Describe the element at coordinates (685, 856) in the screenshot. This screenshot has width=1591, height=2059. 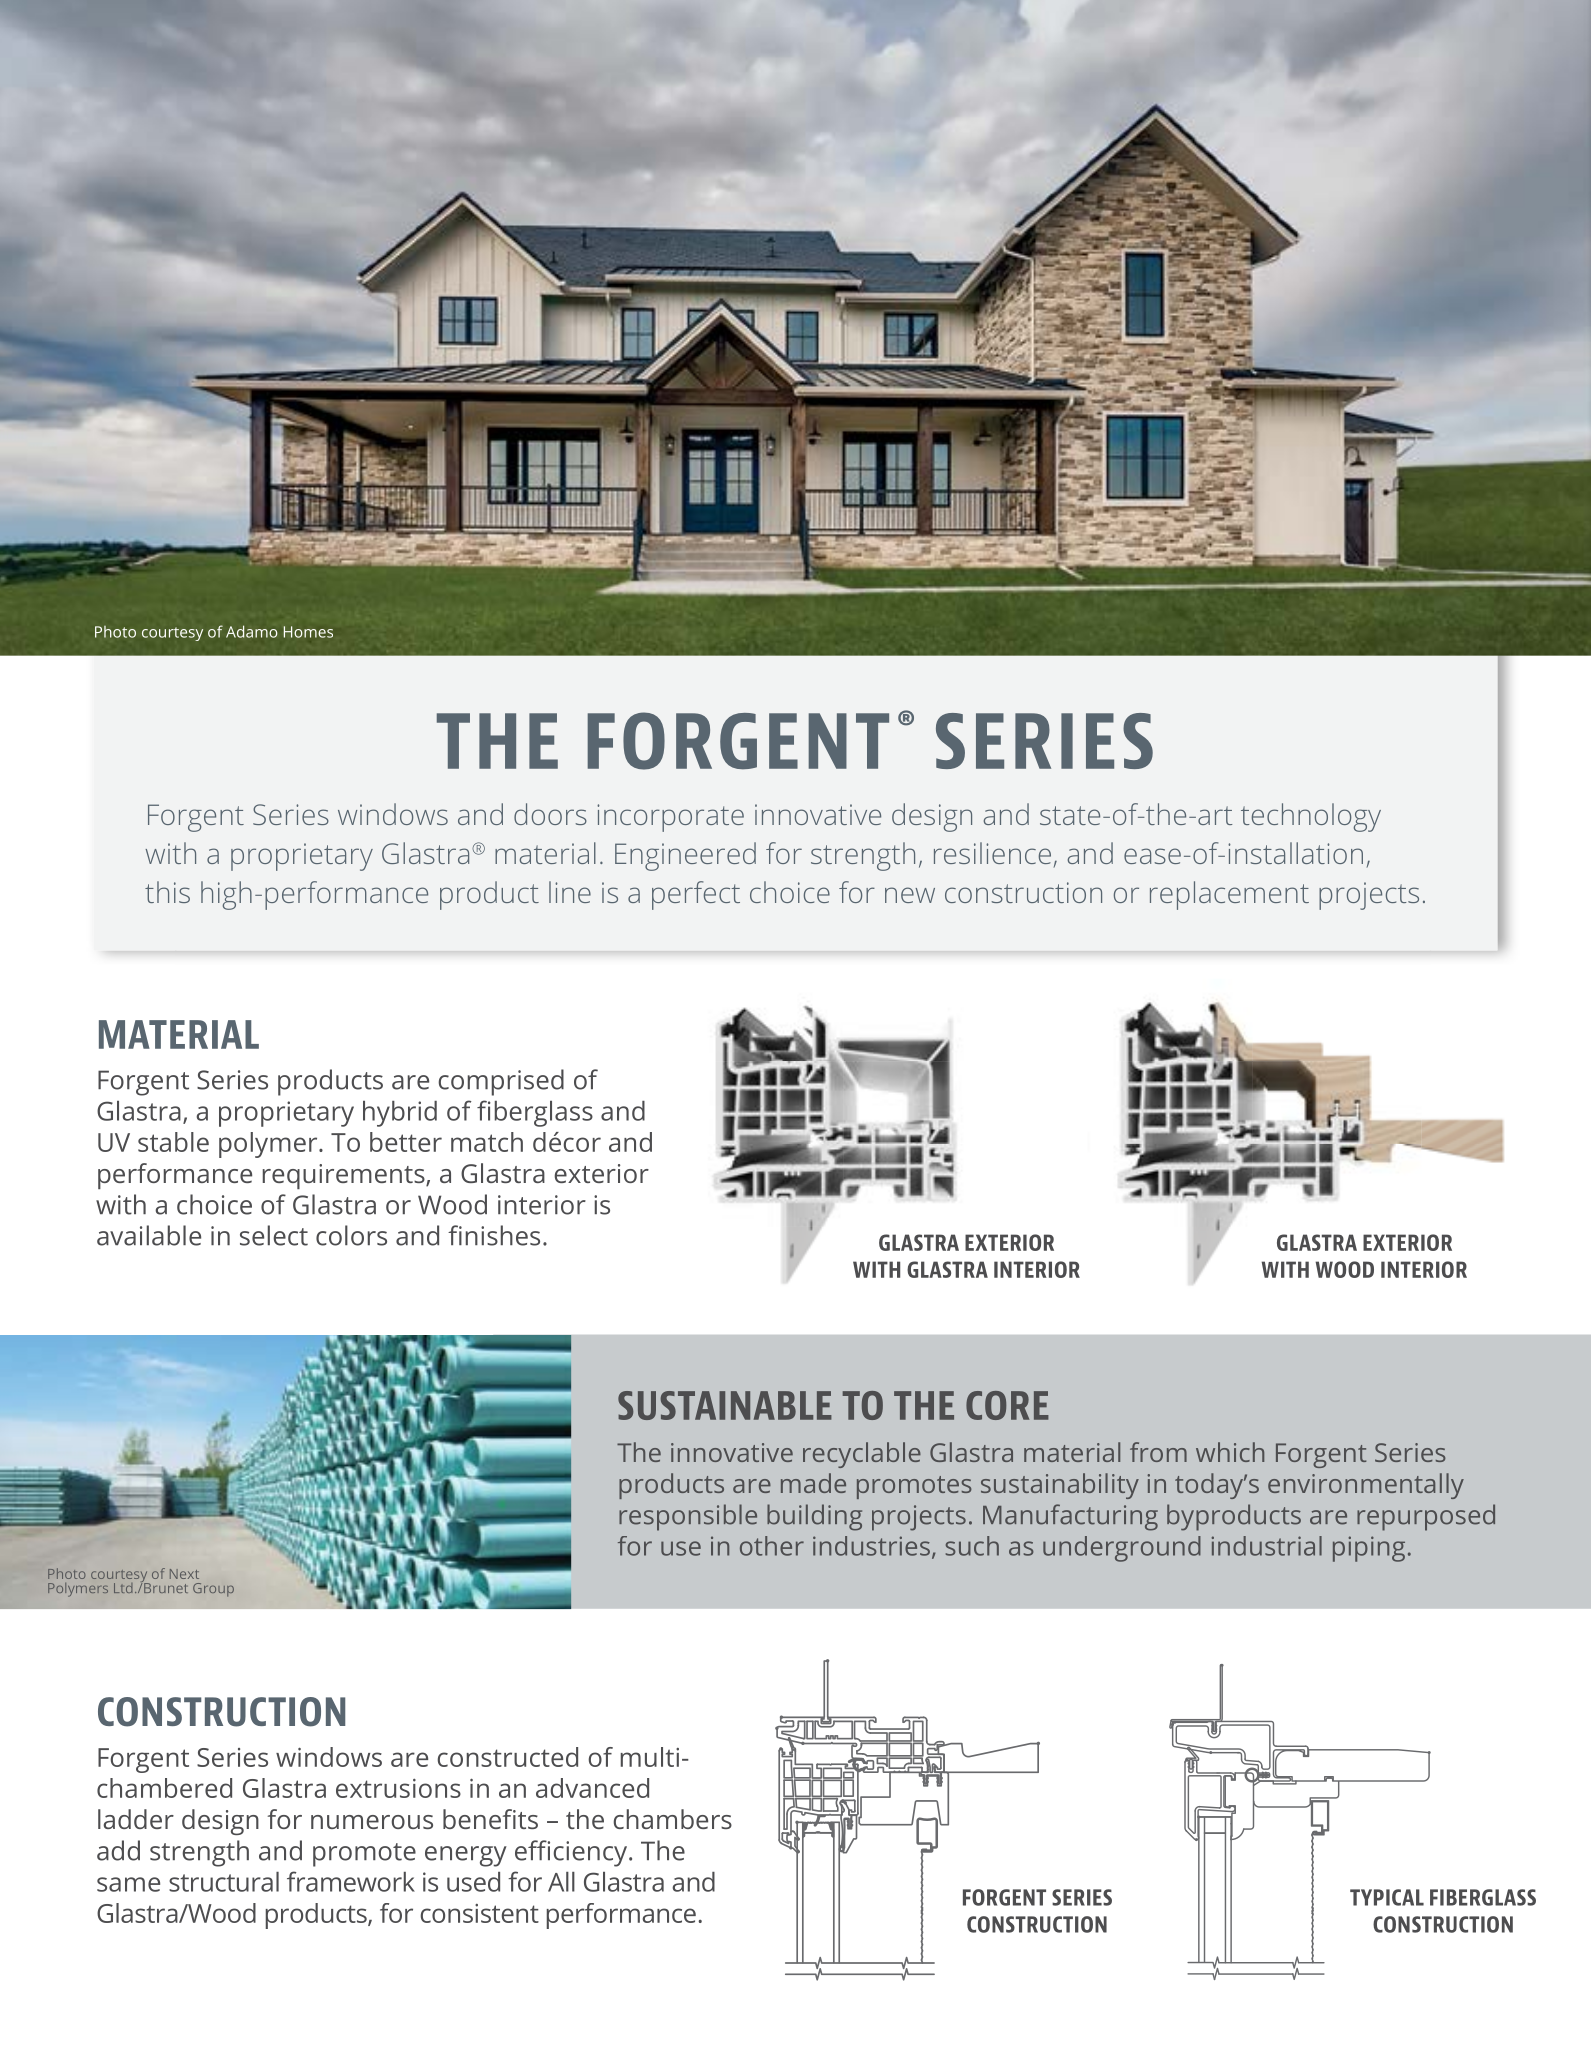
I see `Engineered` at that location.
